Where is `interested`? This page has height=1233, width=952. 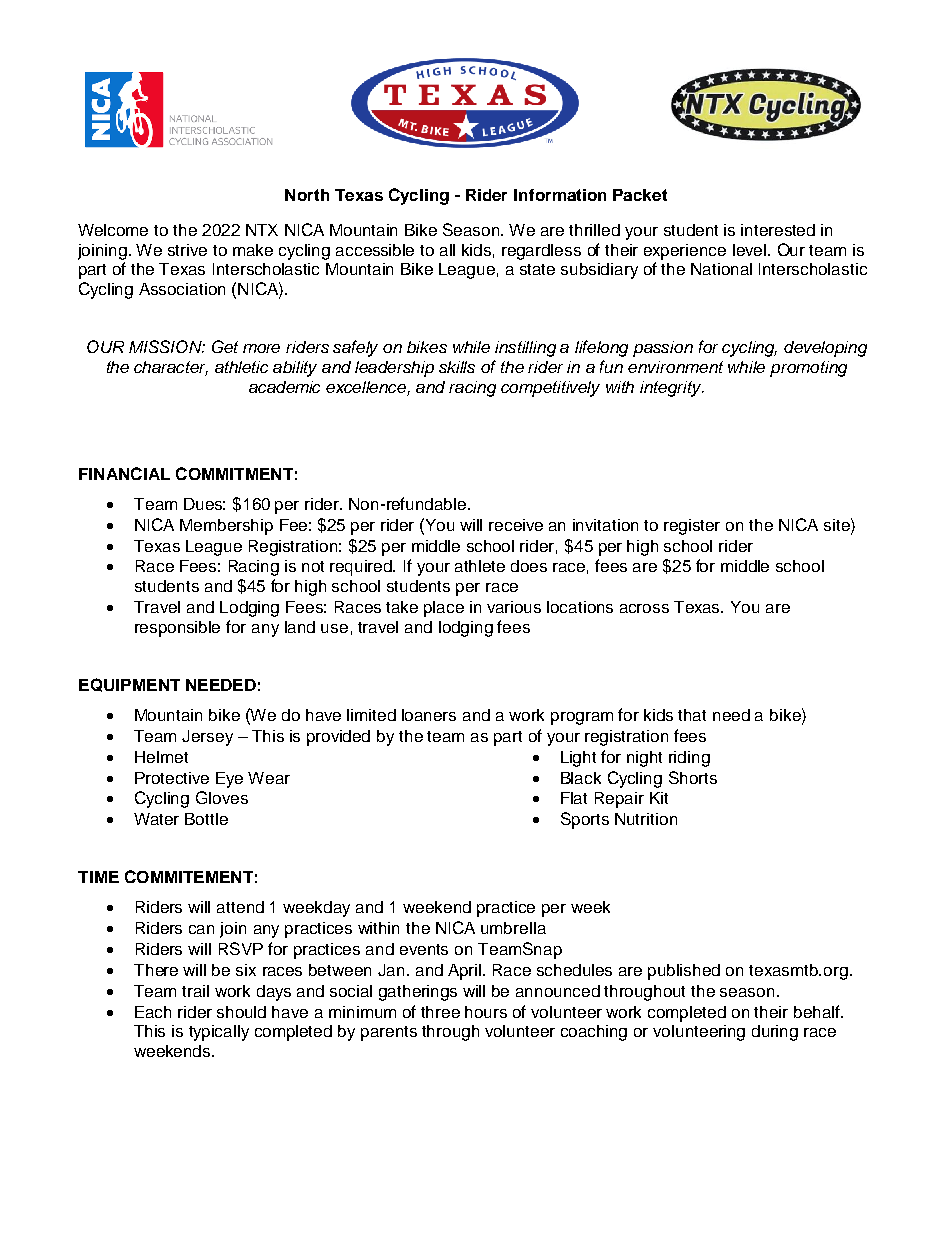
interested is located at coordinates (778, 230).
